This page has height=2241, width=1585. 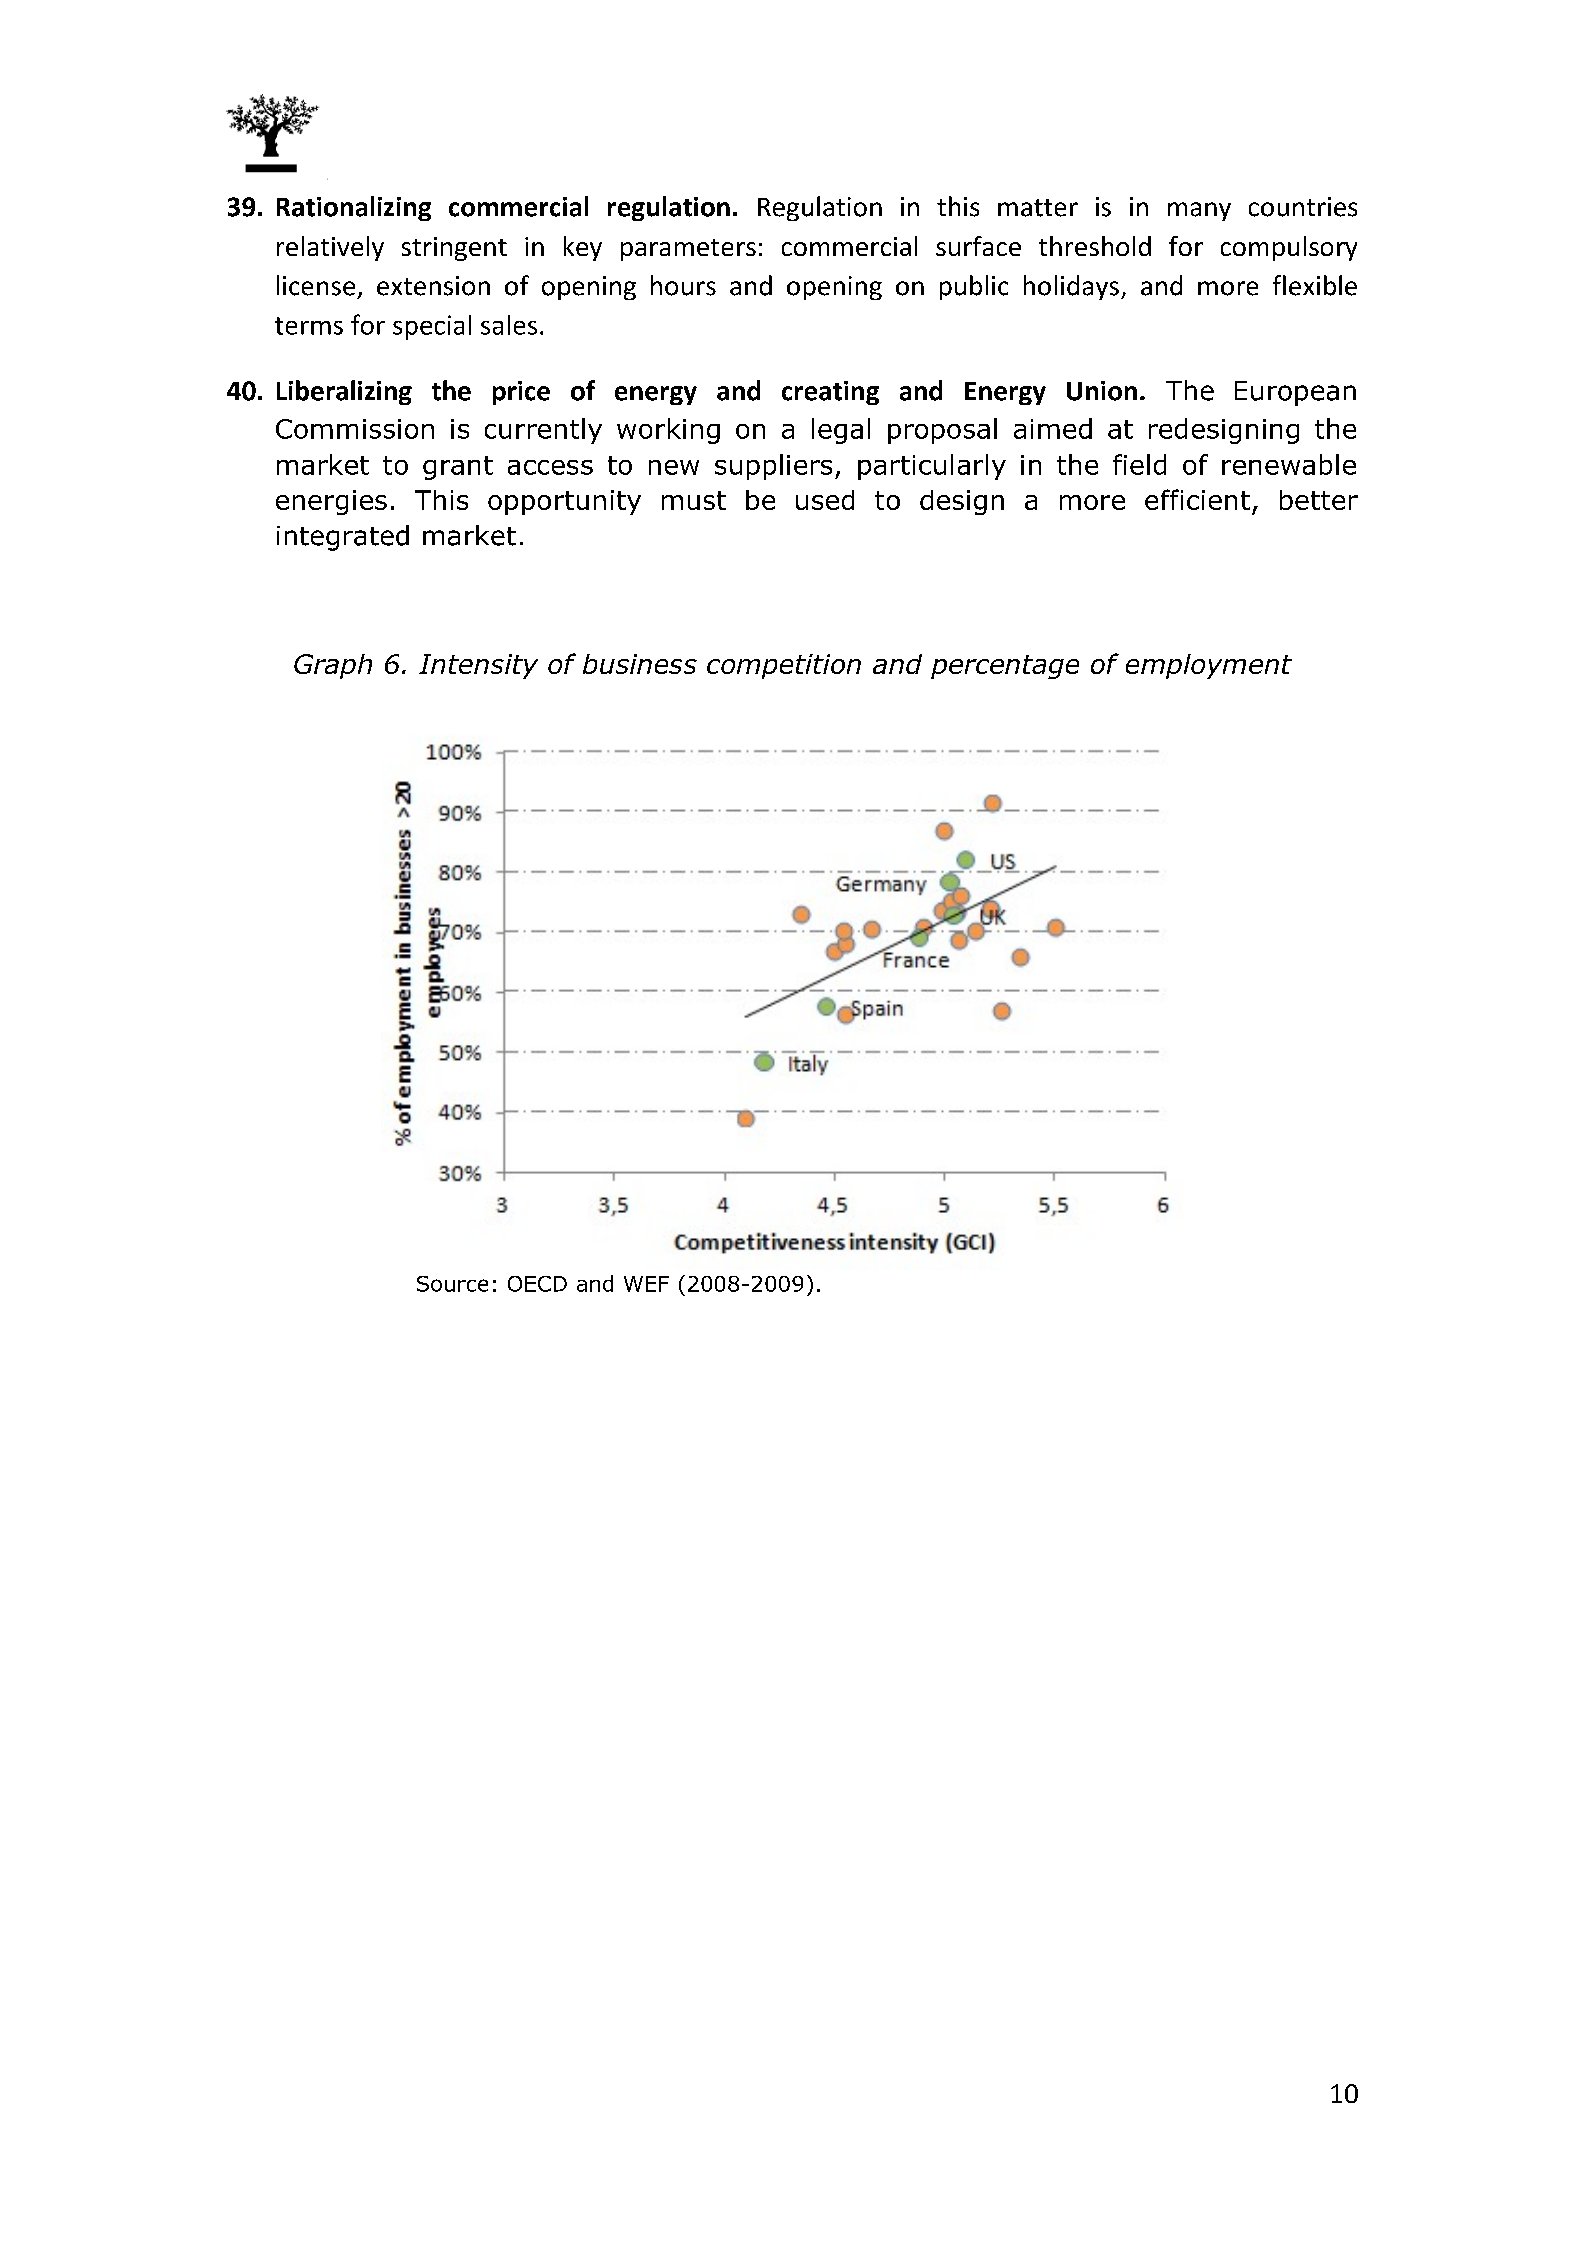 What do you see at coordinates (825, 500) in the page?
I see `used` at bounding box center [825, 500].
